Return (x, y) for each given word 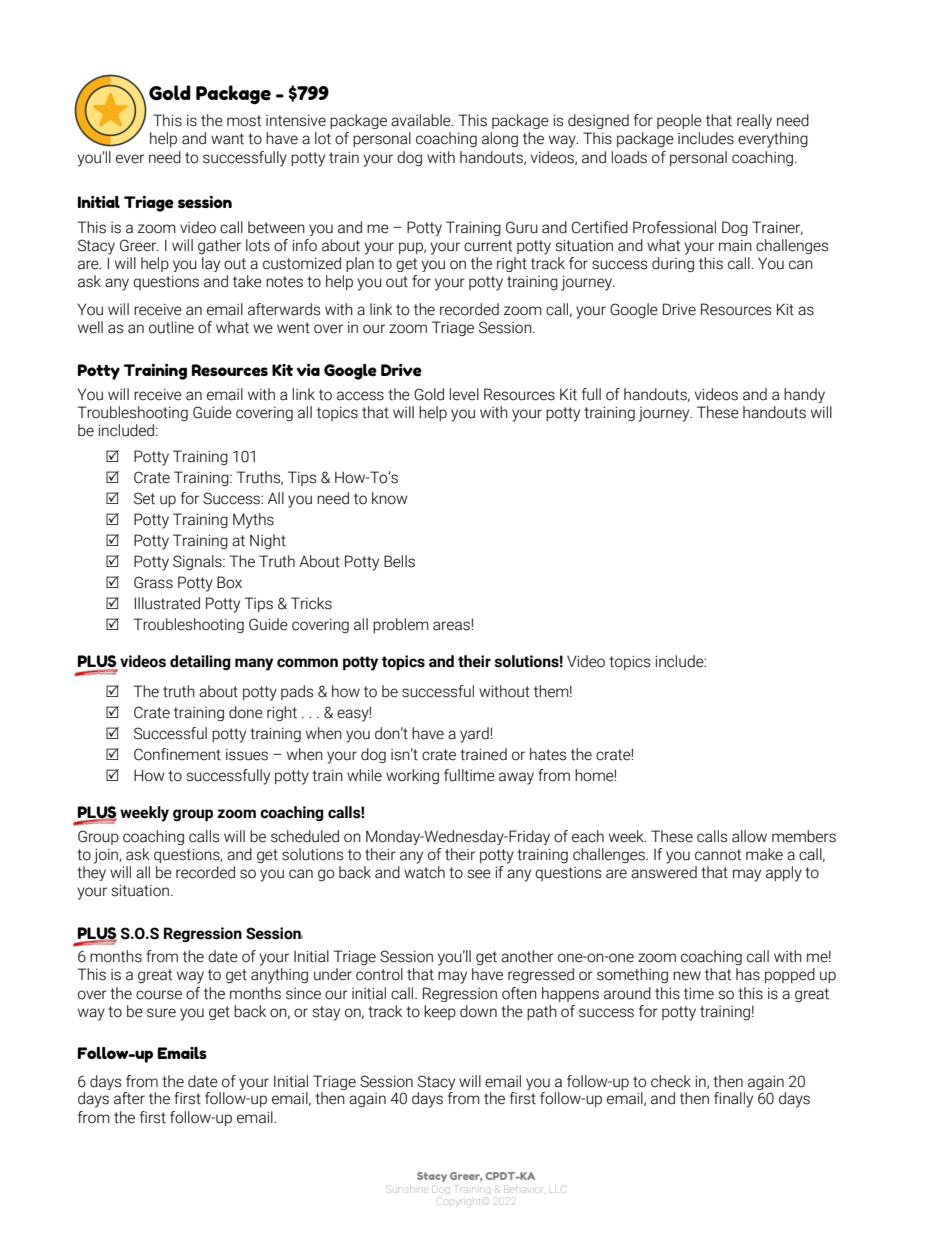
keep (440, 1012)
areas (452, 626)
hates (548, 754)
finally (733, 1100)
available (422, 120)
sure (161, 1013)
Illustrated (167, 603)
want (227, 139)
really (754, 121)
